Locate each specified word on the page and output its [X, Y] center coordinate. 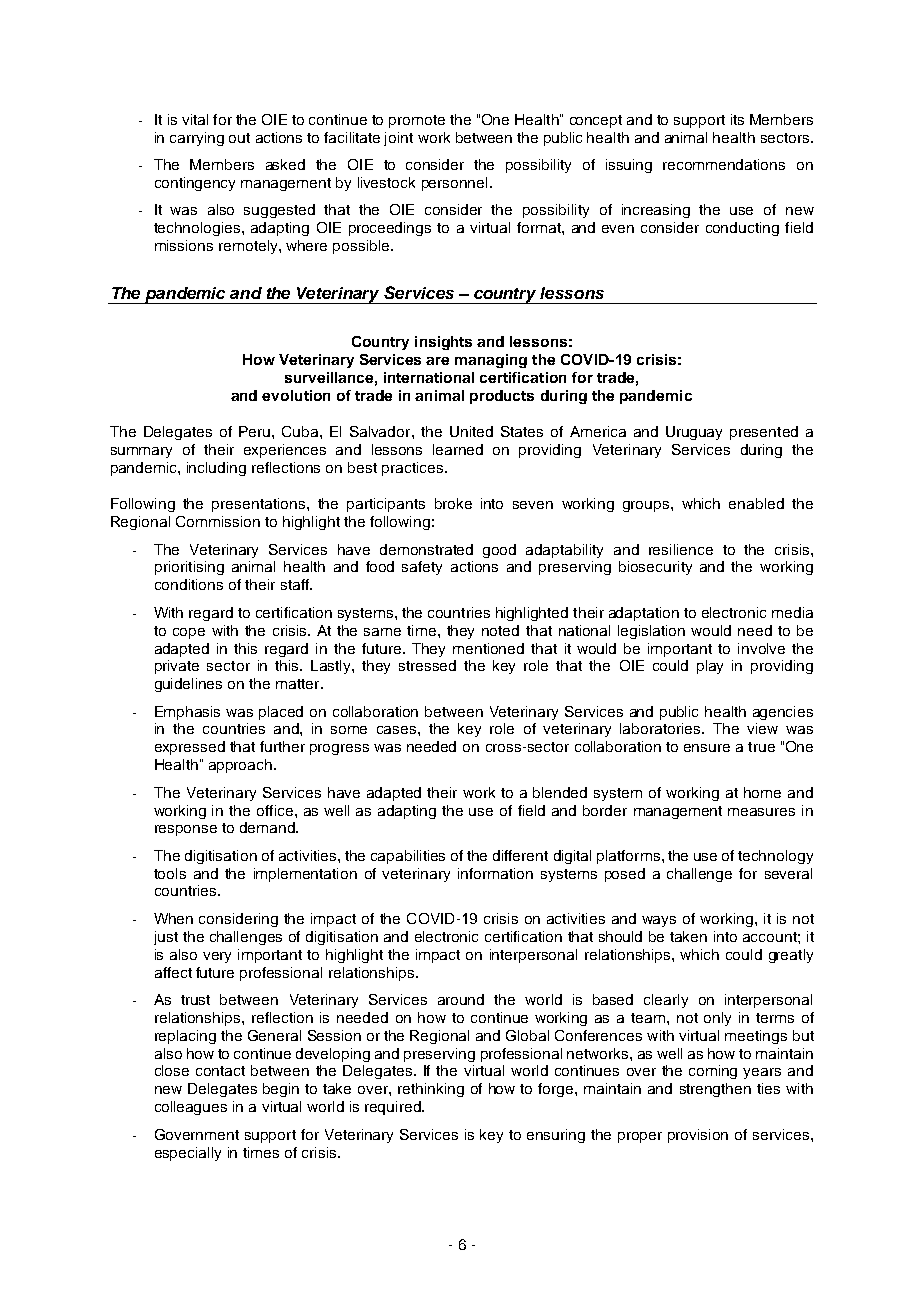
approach [240, 766]
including [216, 469]
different [520, 855]
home [762, 792]
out [239, 138]
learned [458, 449]
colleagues [191, 1108]
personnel [454, 184]
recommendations [724, 164]
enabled [756, 503]
